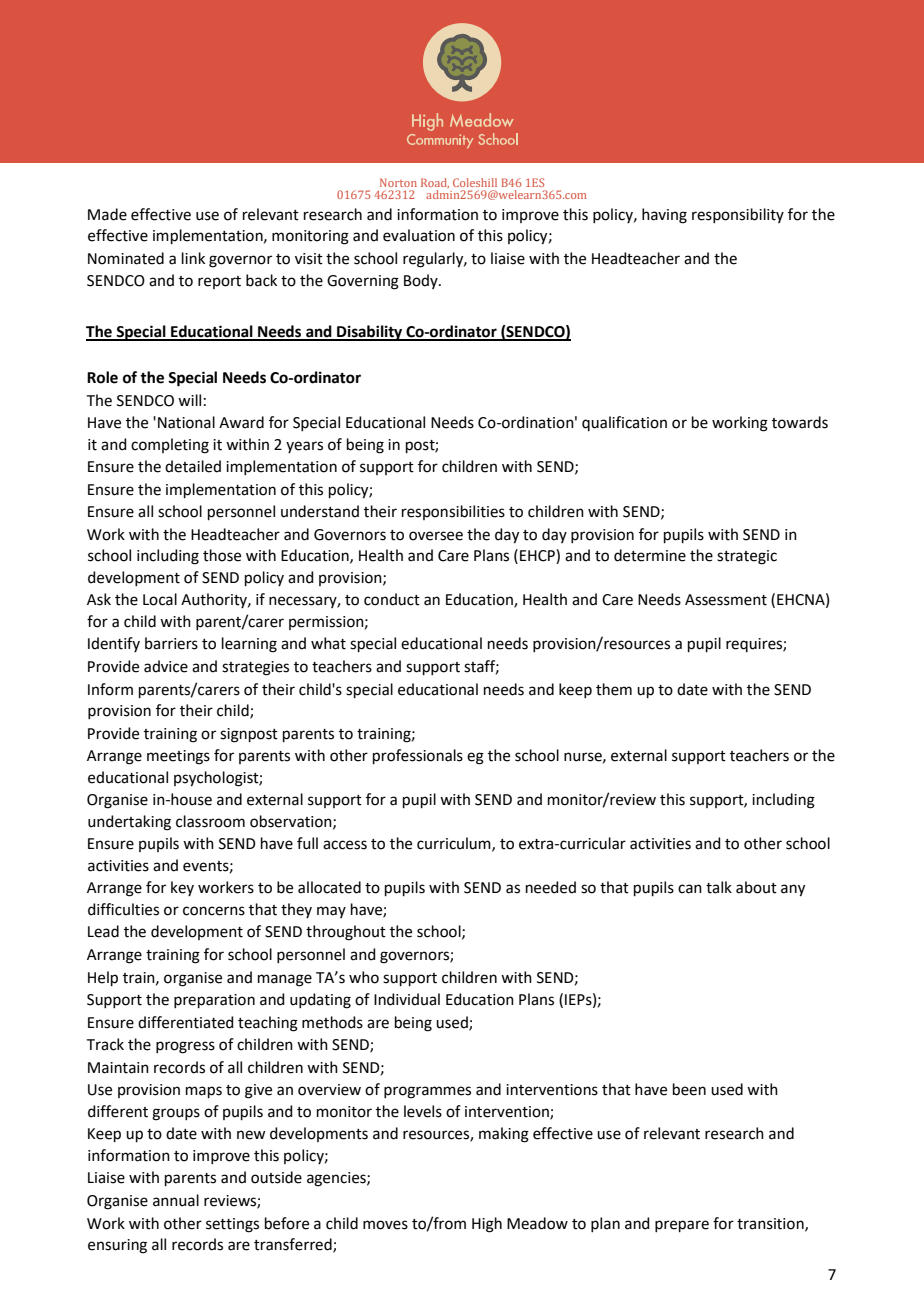 The width and height of the screenshot is (924, 1307). Describe the element at coordinates (614, 689) in the screenshot. I see `them` at that location.
